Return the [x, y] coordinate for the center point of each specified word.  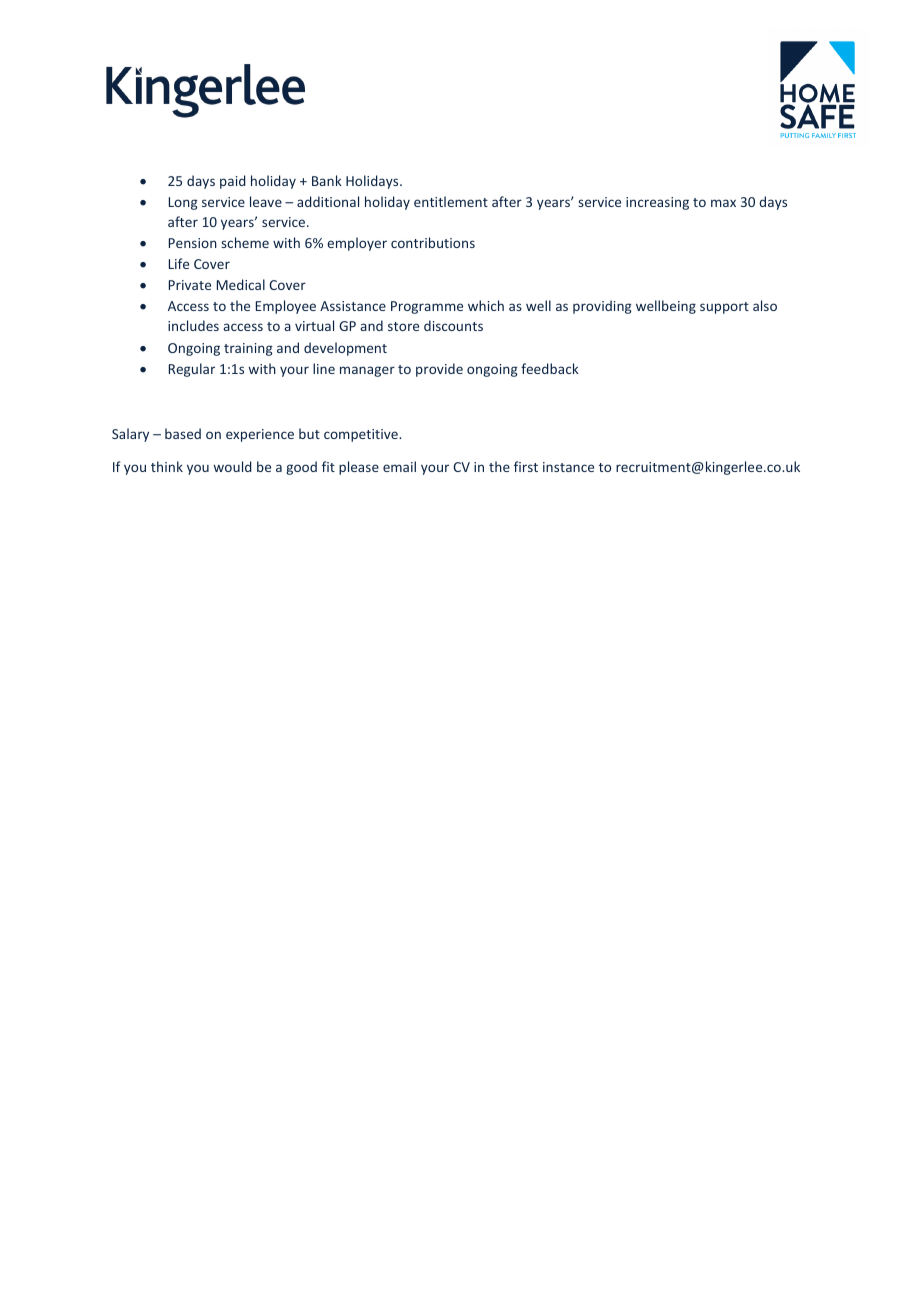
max [723, 203]
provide [439, 370]
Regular [192, 370]
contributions [433, 242]
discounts [453, 325]
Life [179, 263]
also [765, 305]
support [724, 308]
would [232, 466]
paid [233, 182]
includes [193, 325]
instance [568, 467]
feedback [550, 368]
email [399, 466]
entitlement [451, 201]
